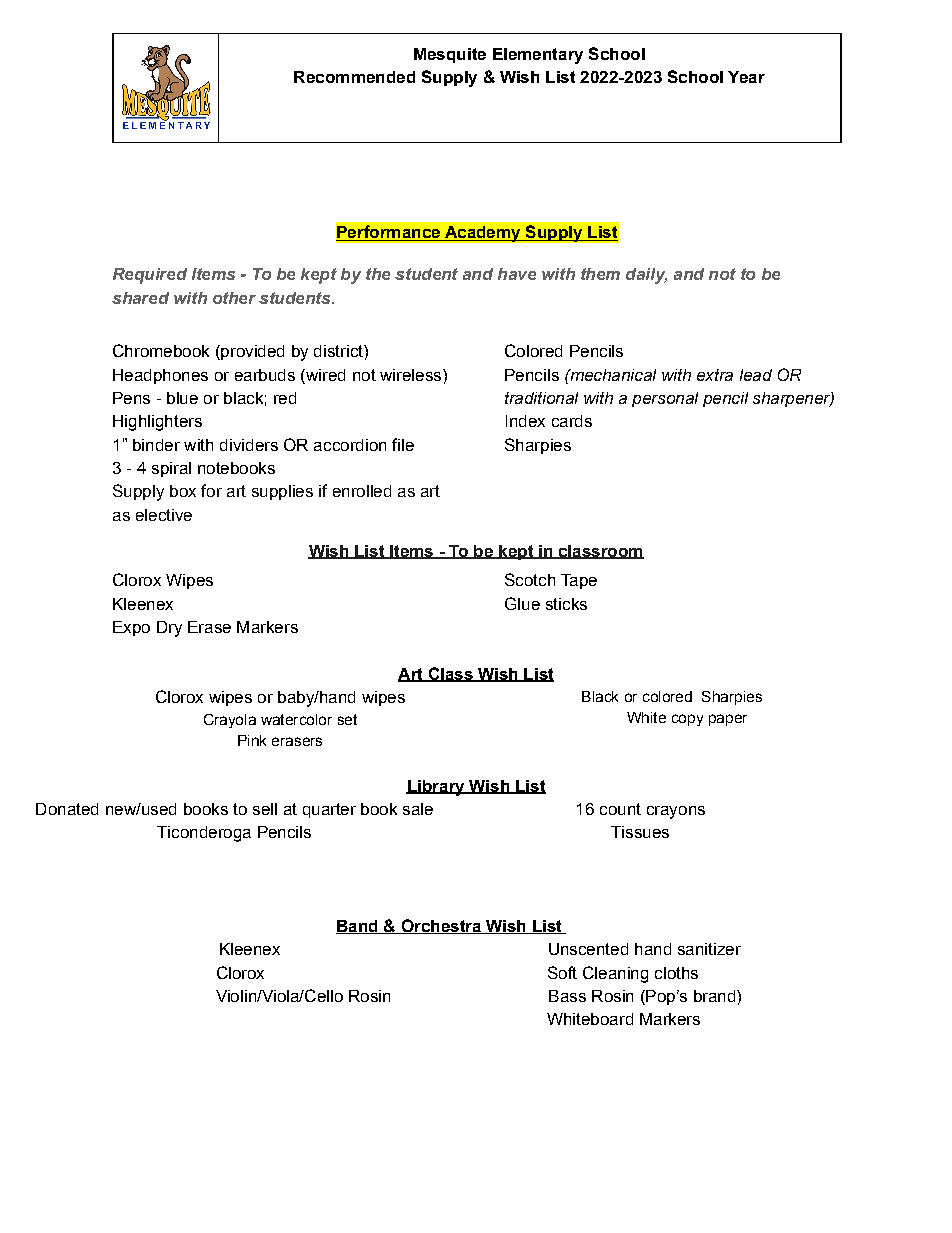 This screenshot has width=952, height=1233. I want to click on enrolled, so click(362, 491).
